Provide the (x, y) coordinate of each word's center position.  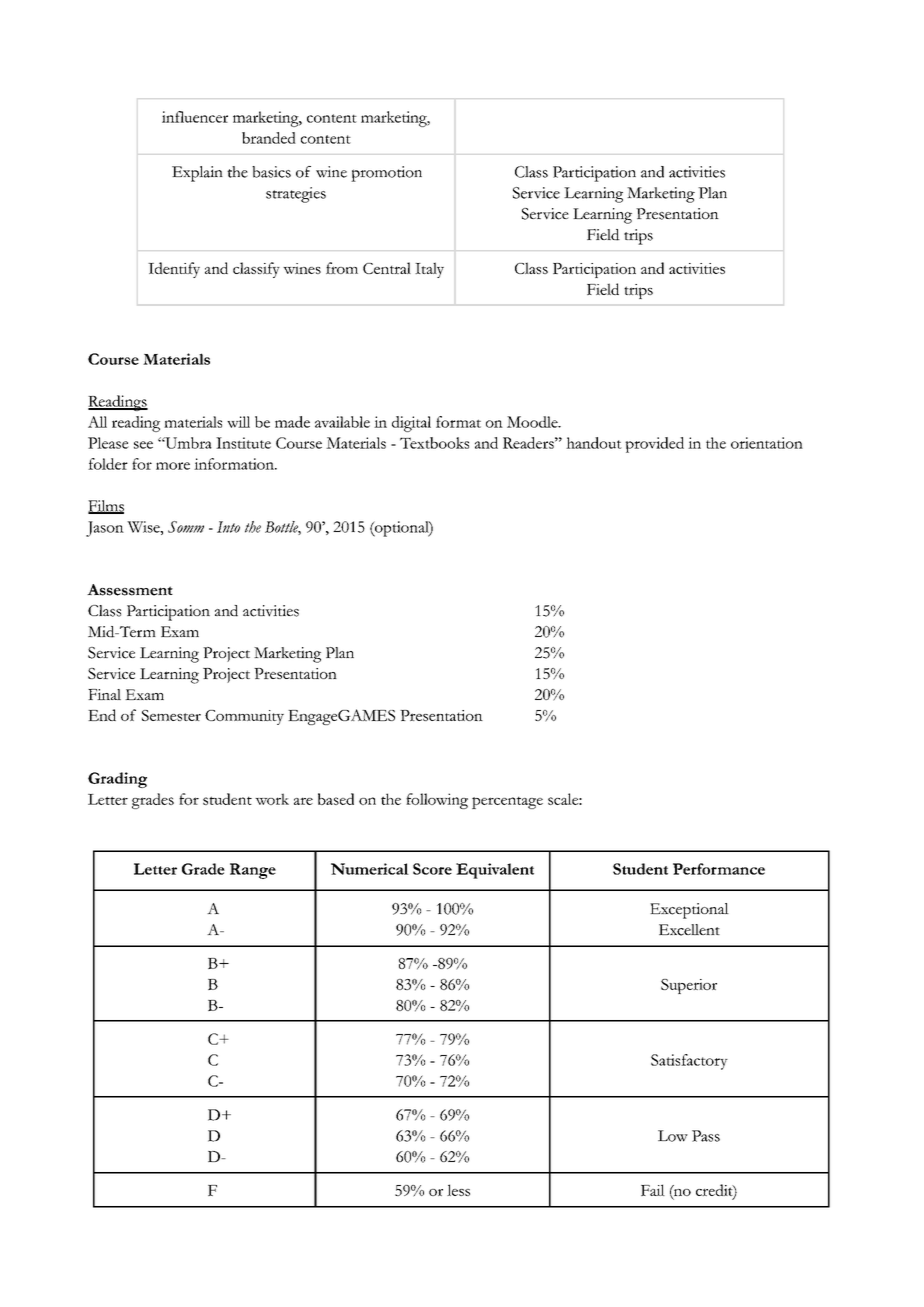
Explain (197, 174)
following (437, 801)
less (458, 1190)
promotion (386, 174)
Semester (171, 715)
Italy (429, 270)
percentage (507, 803)
